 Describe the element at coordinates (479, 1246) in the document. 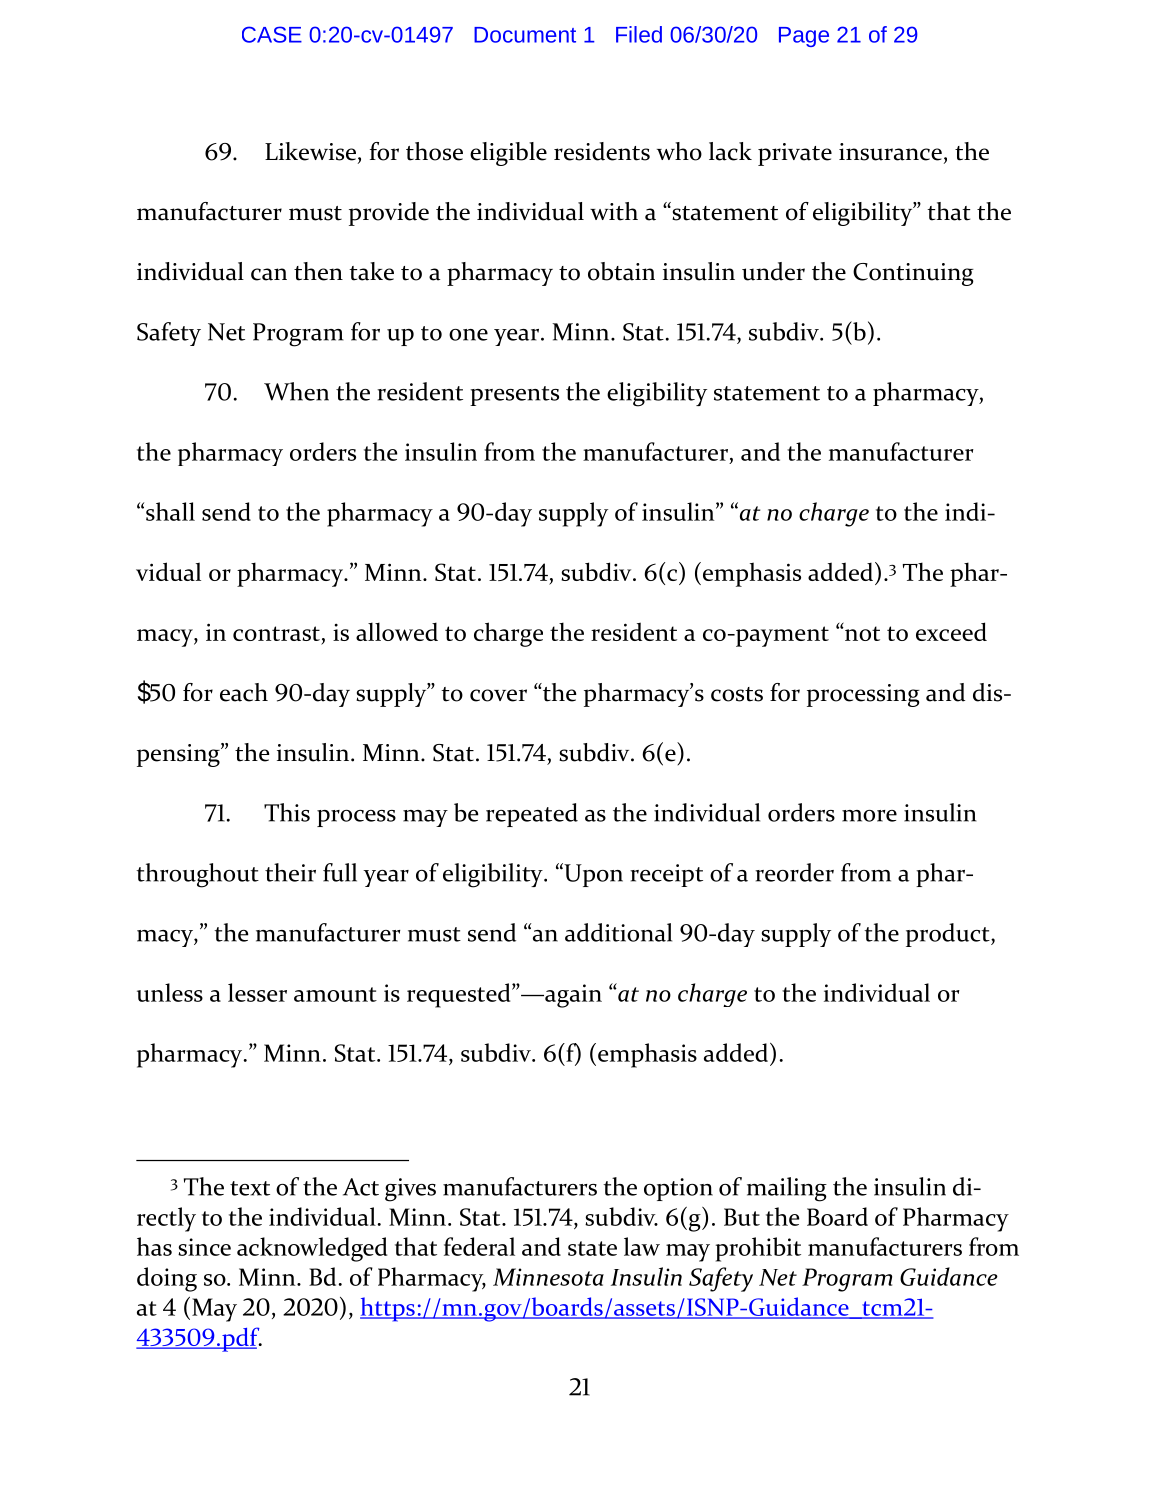

I see `federal` at that location.
